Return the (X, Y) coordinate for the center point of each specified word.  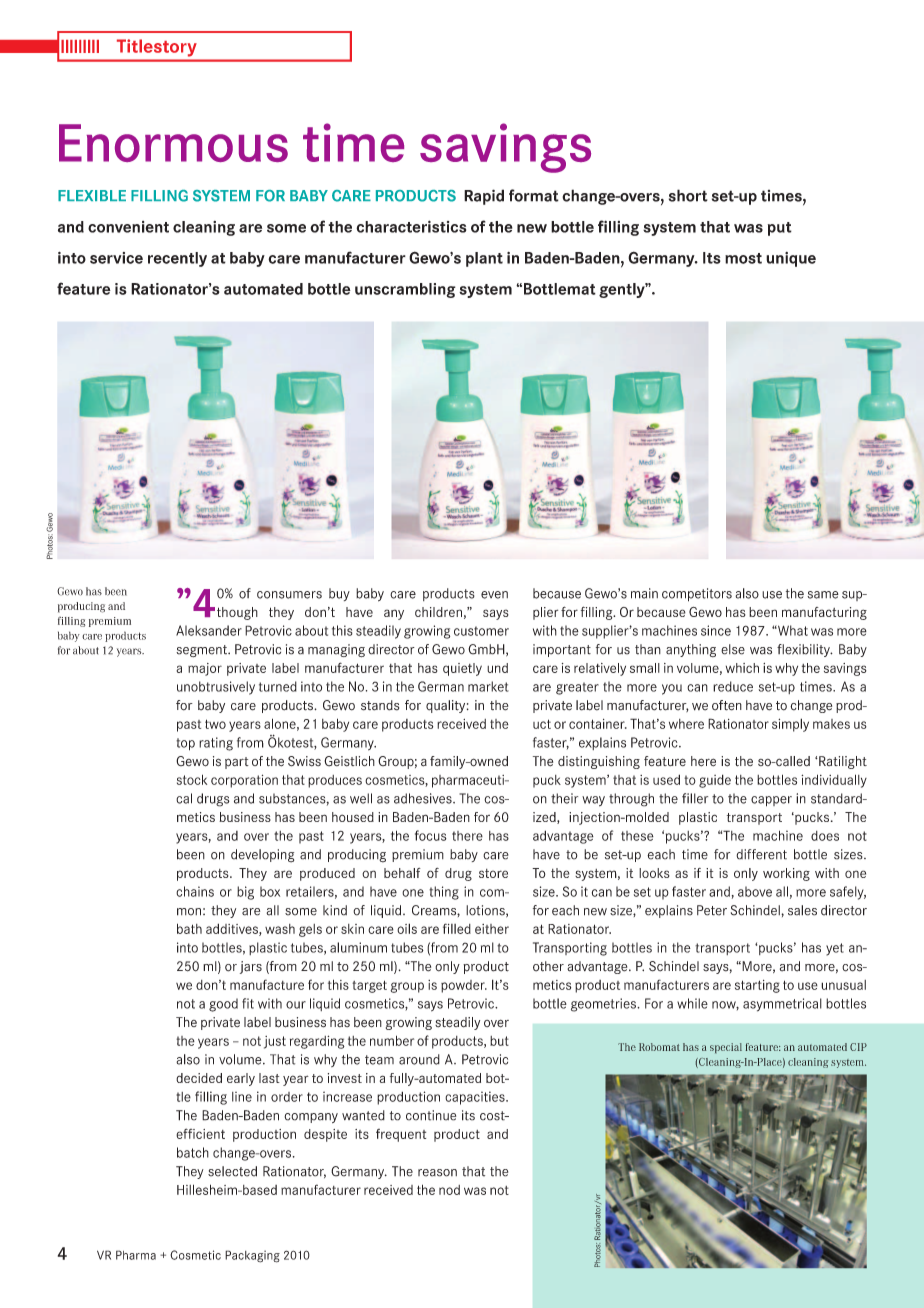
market (488, 686)
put (780, 229)
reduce (733, 686)
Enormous (173, 143)
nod (449, 1190)
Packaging (252, 1256)
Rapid (484, 197)
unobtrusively (216, 688)
